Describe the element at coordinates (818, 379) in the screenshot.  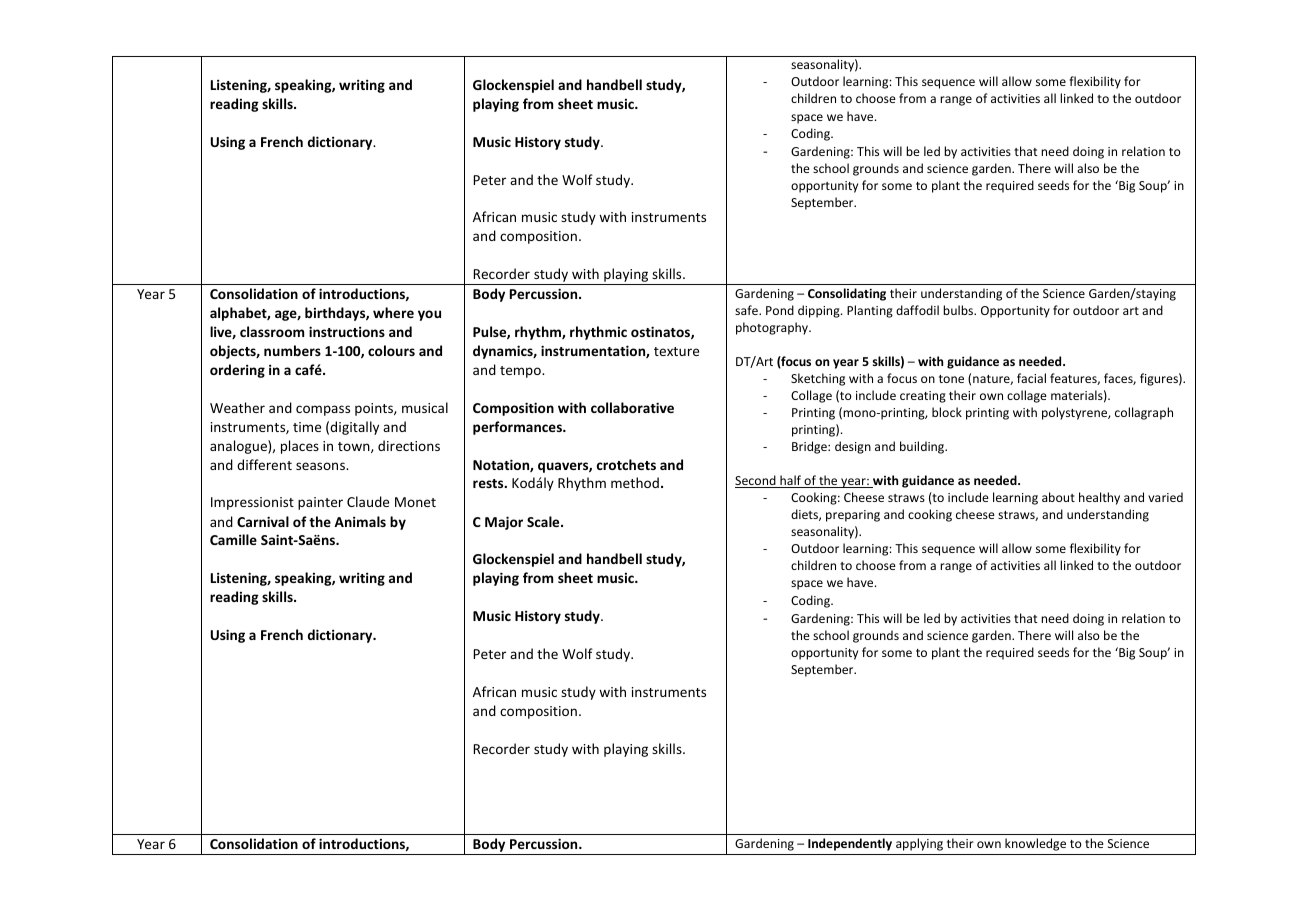
I see `Sketching` at that location.
